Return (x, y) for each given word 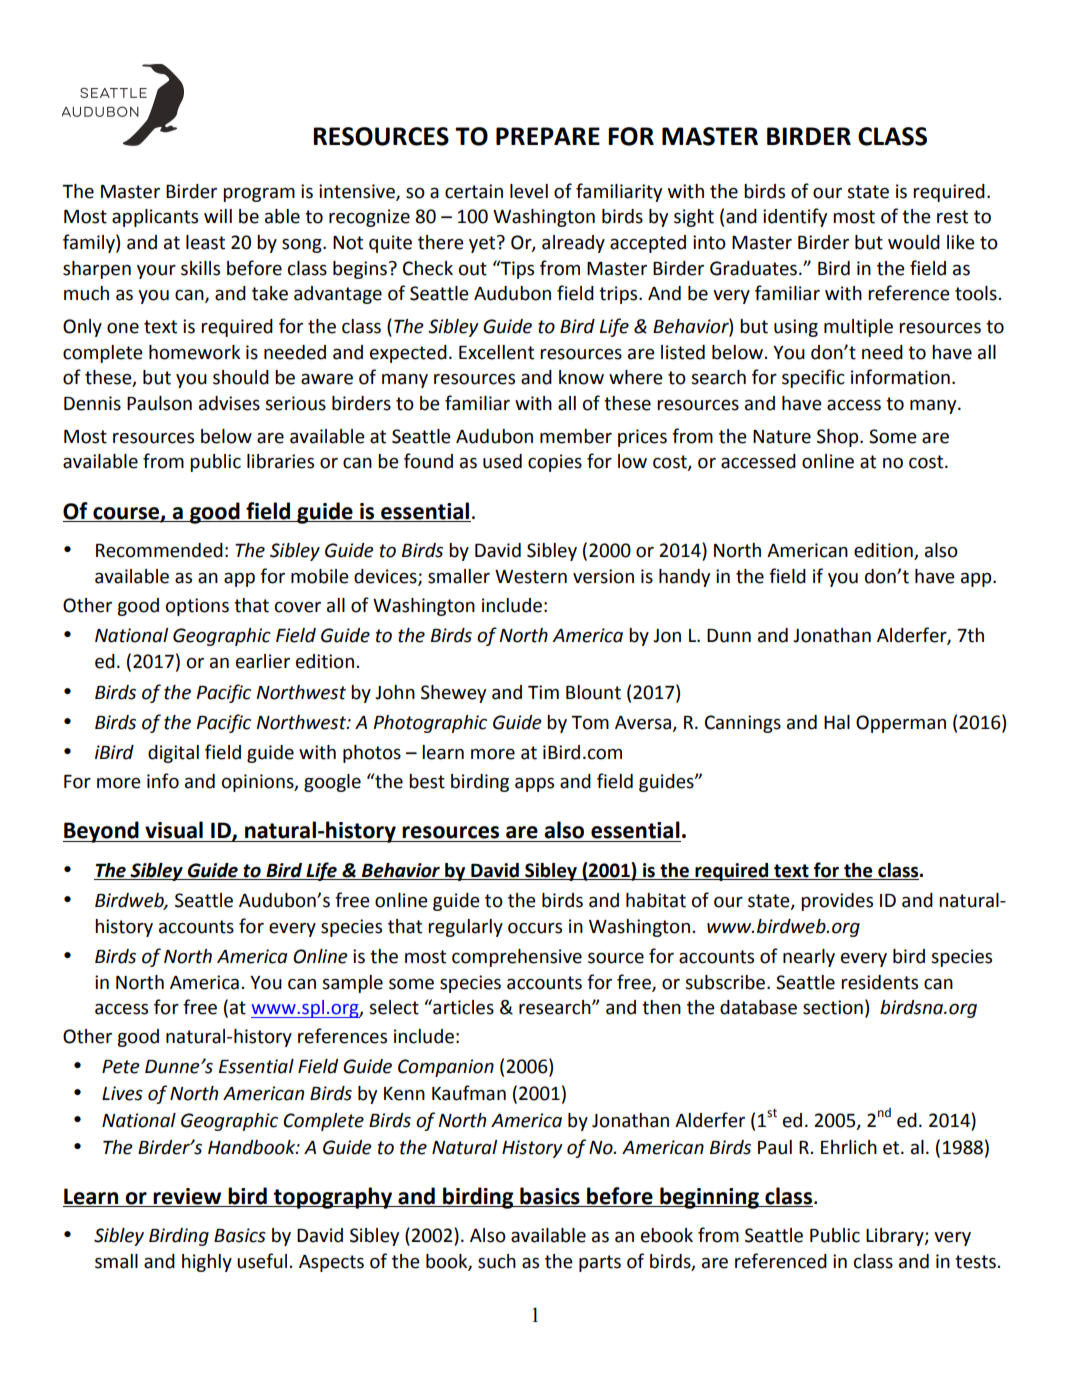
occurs (535, 928)
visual (174, 830)
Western (531, 577)
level (529, 191)
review (187, 1196)
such (497, 1261)
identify (795, 217)
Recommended (159, 550)
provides (837, 902)
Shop (839, 438)
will (218, 216)
